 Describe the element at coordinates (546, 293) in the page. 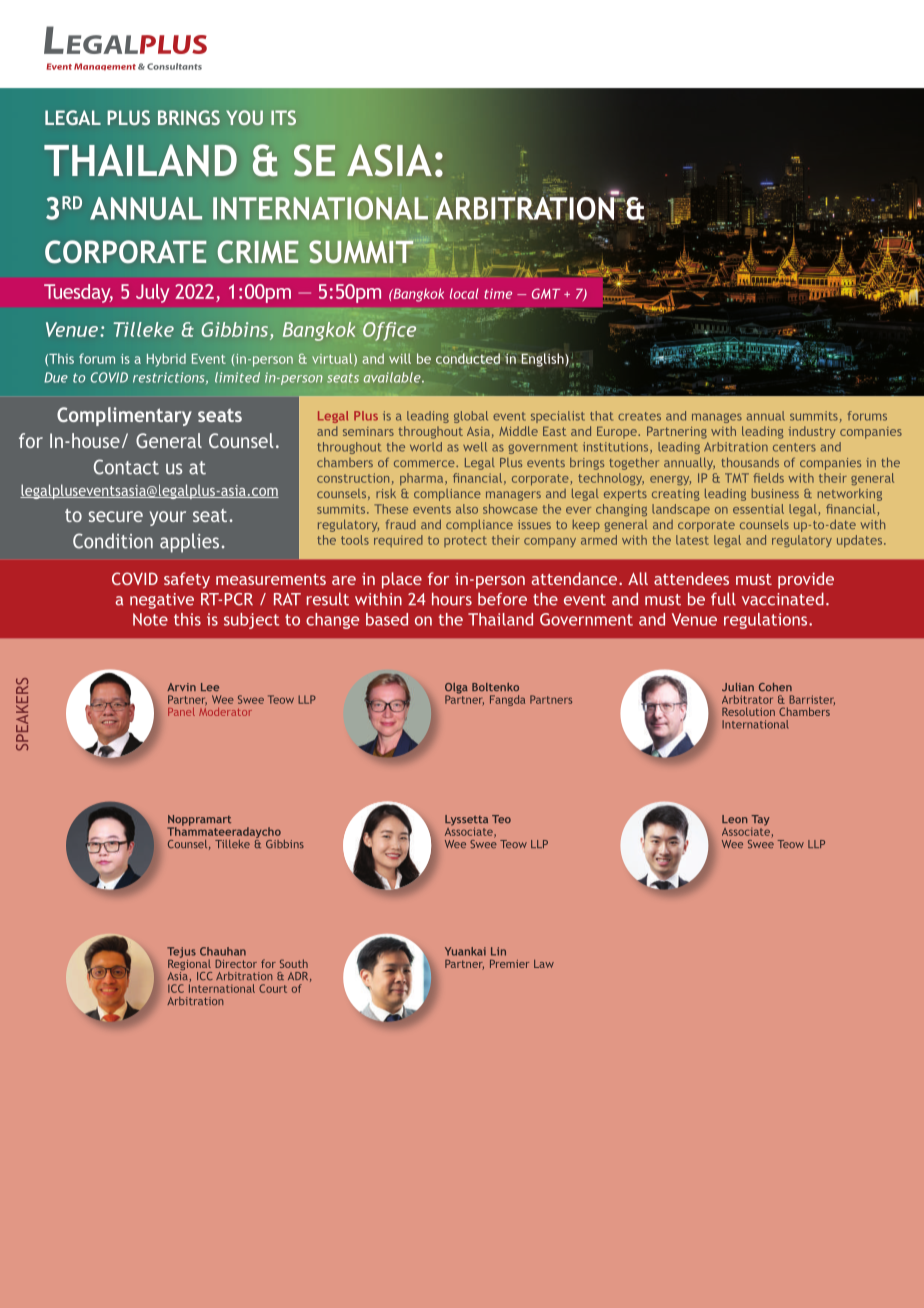

I see `GMT` at that location.
